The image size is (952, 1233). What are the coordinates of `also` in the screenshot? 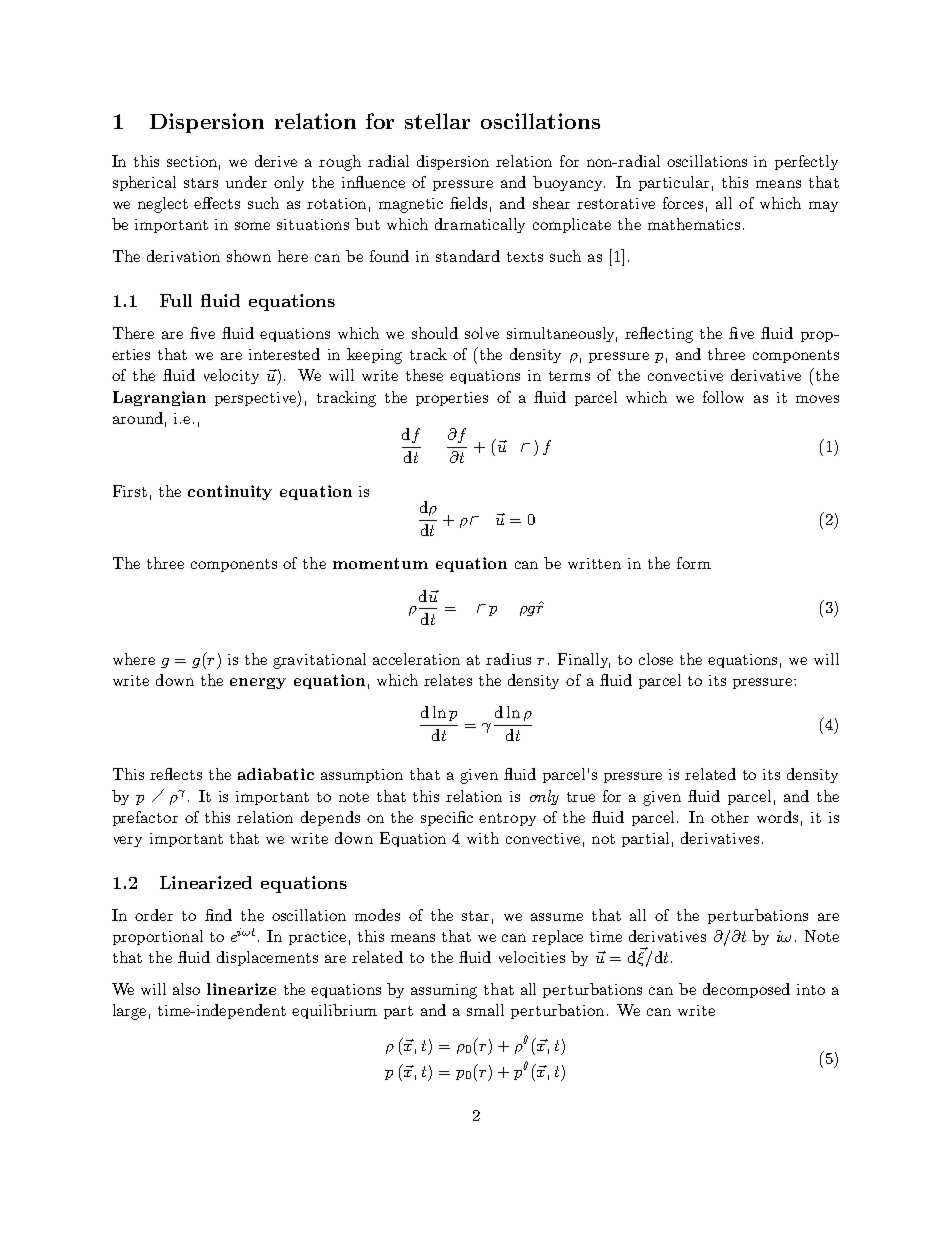 It's located at (186, 989).
